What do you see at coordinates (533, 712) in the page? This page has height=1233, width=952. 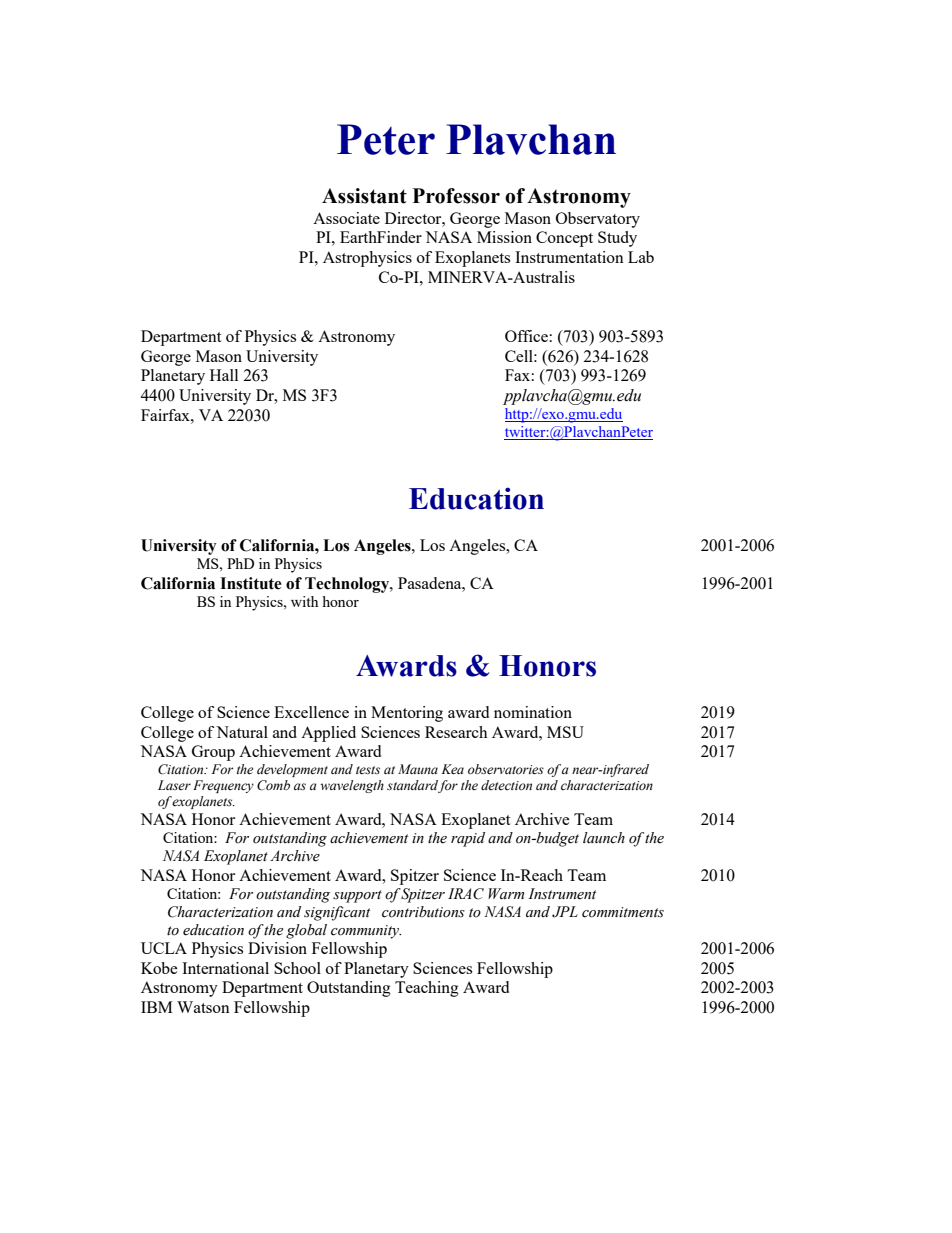 I see `nomination` at bounding box center [533, 712].
